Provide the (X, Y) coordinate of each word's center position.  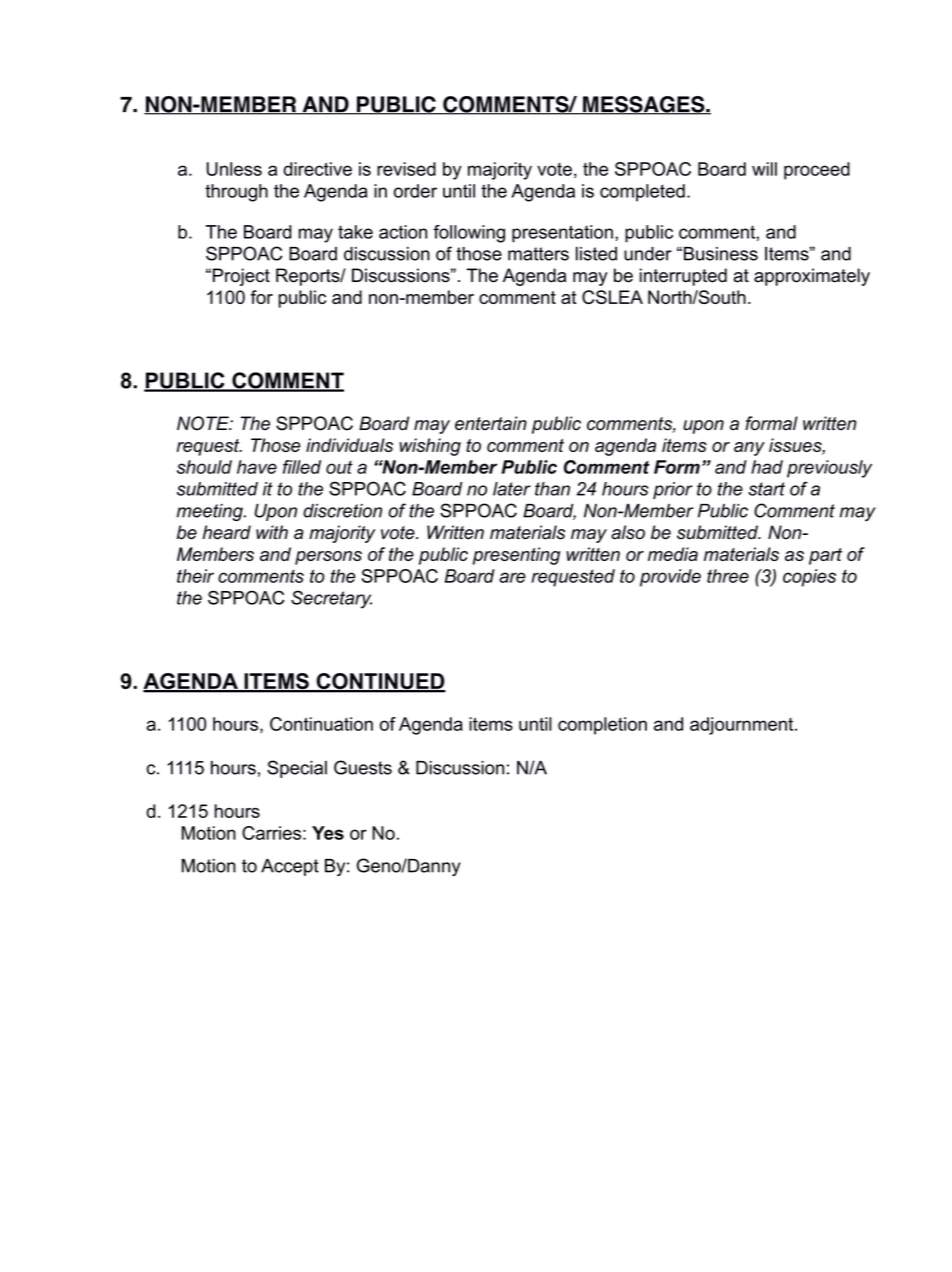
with (272, 532)
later (512, 489)
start (766, 489)
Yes (328, 833)
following (469, 234)
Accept (290, 867)
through (236, 193)
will (764, 169)
